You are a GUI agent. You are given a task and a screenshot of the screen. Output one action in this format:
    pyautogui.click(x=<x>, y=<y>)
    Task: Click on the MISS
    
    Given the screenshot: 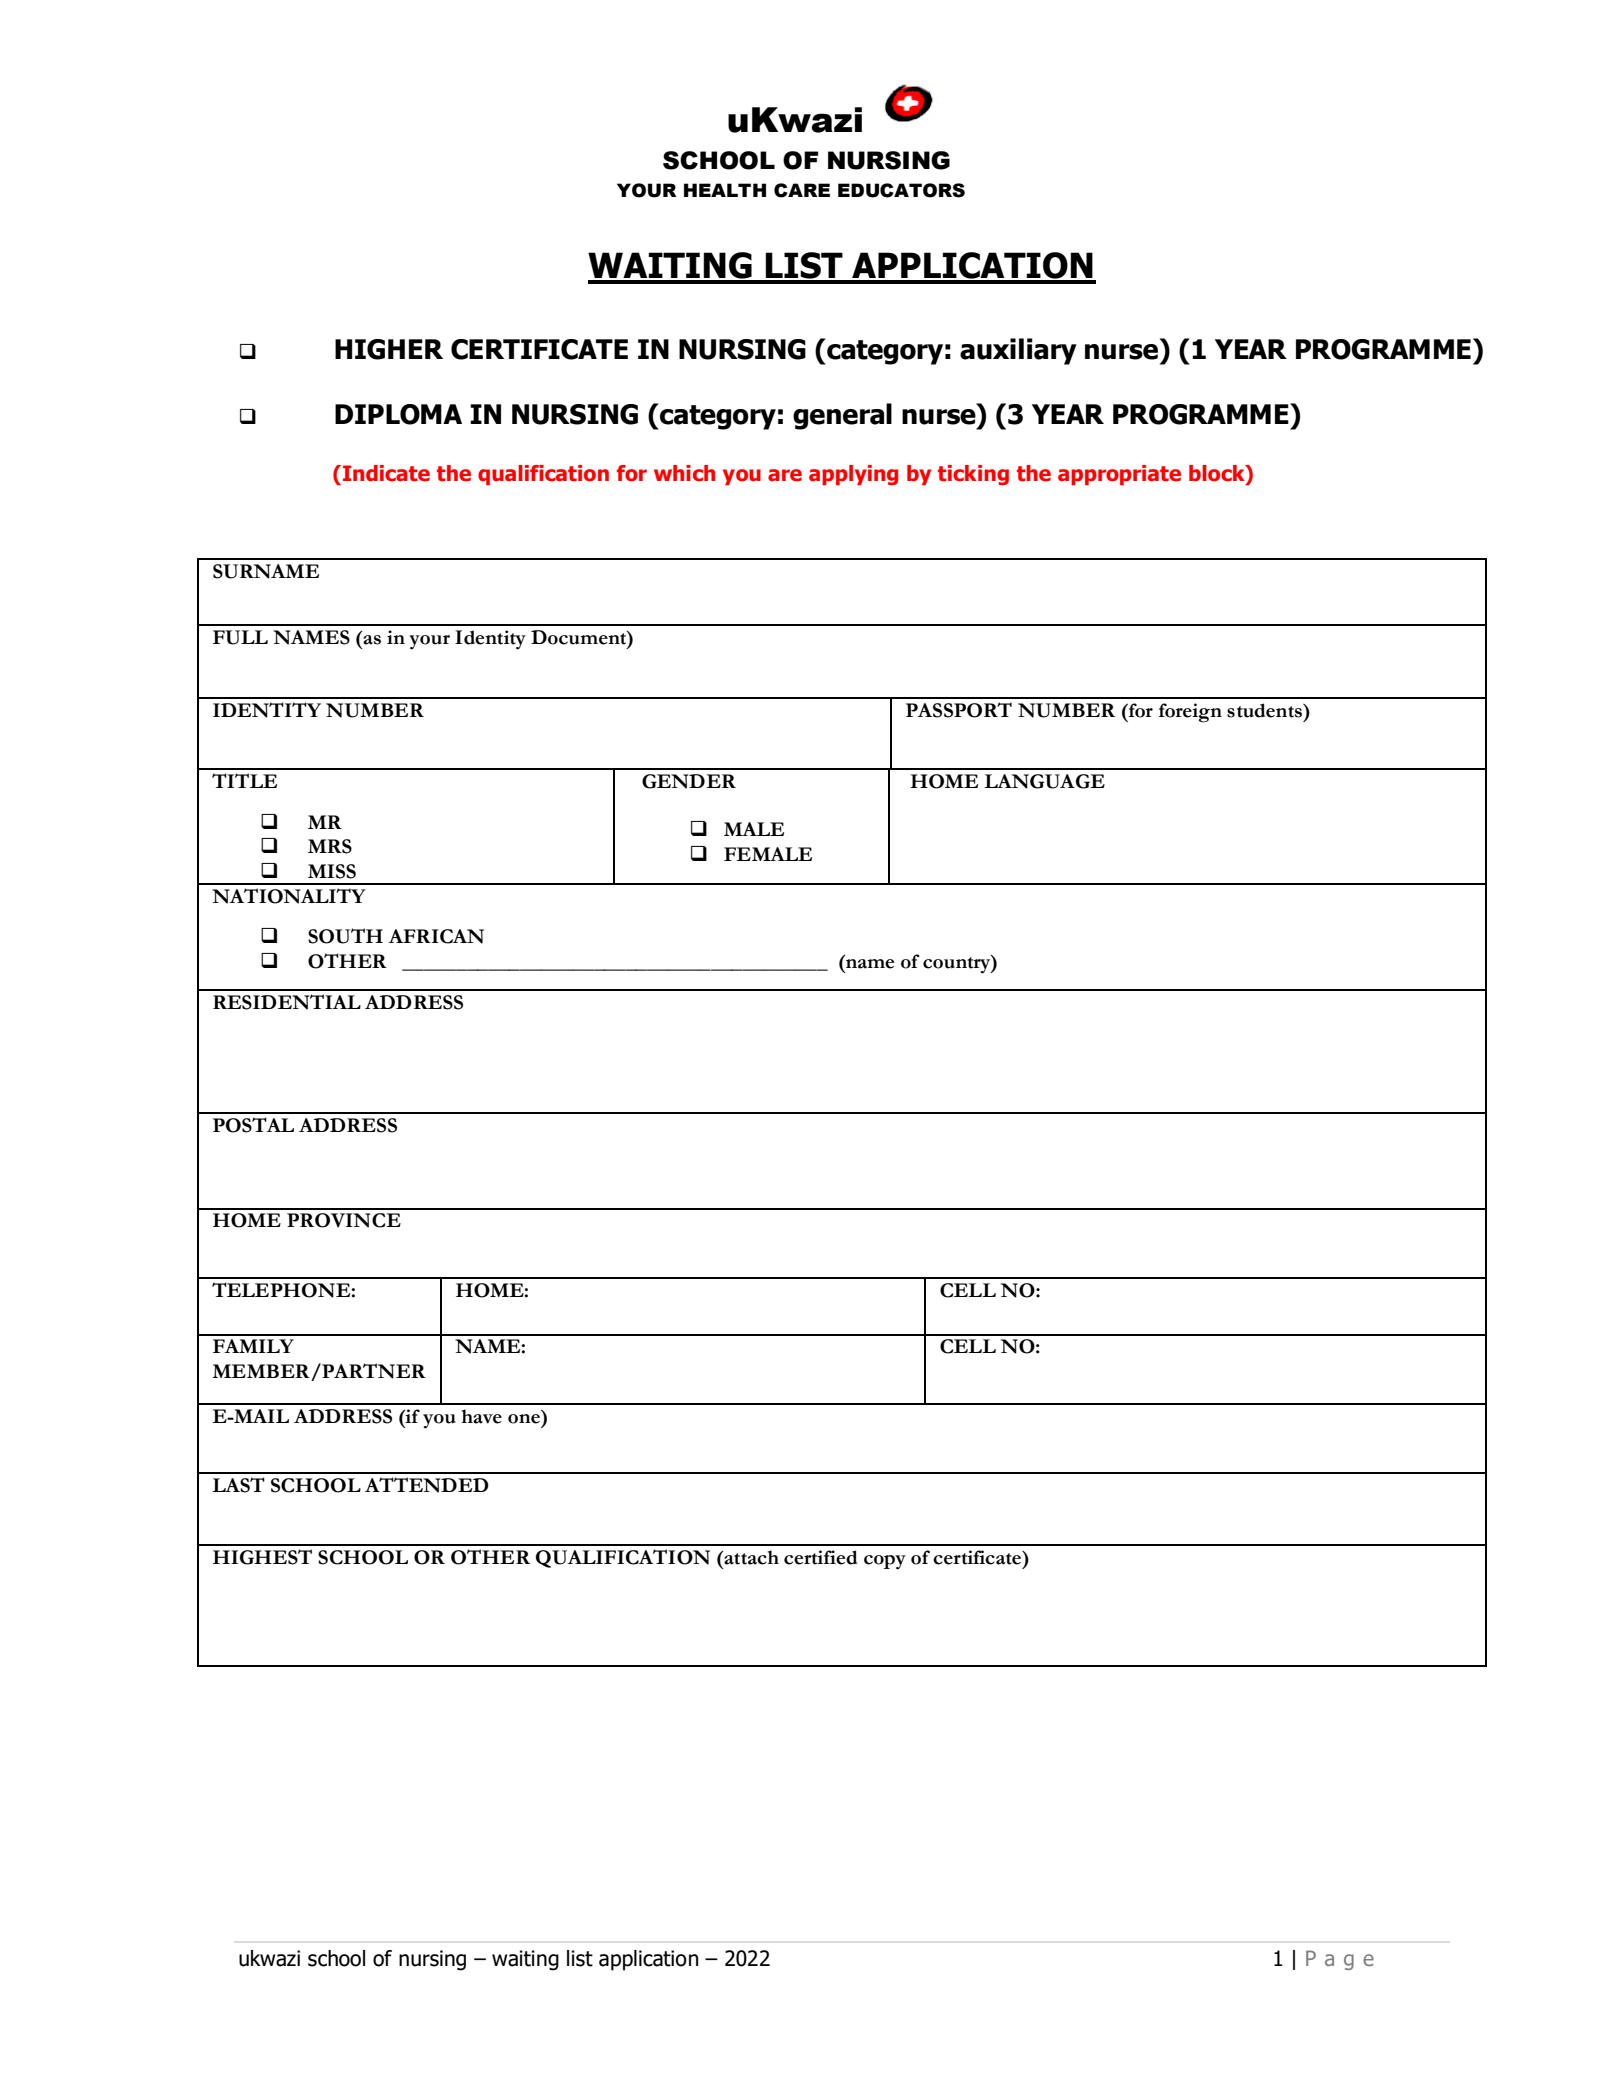 What is the action you would take?
    pyautogui.click(x=332, y=871)
